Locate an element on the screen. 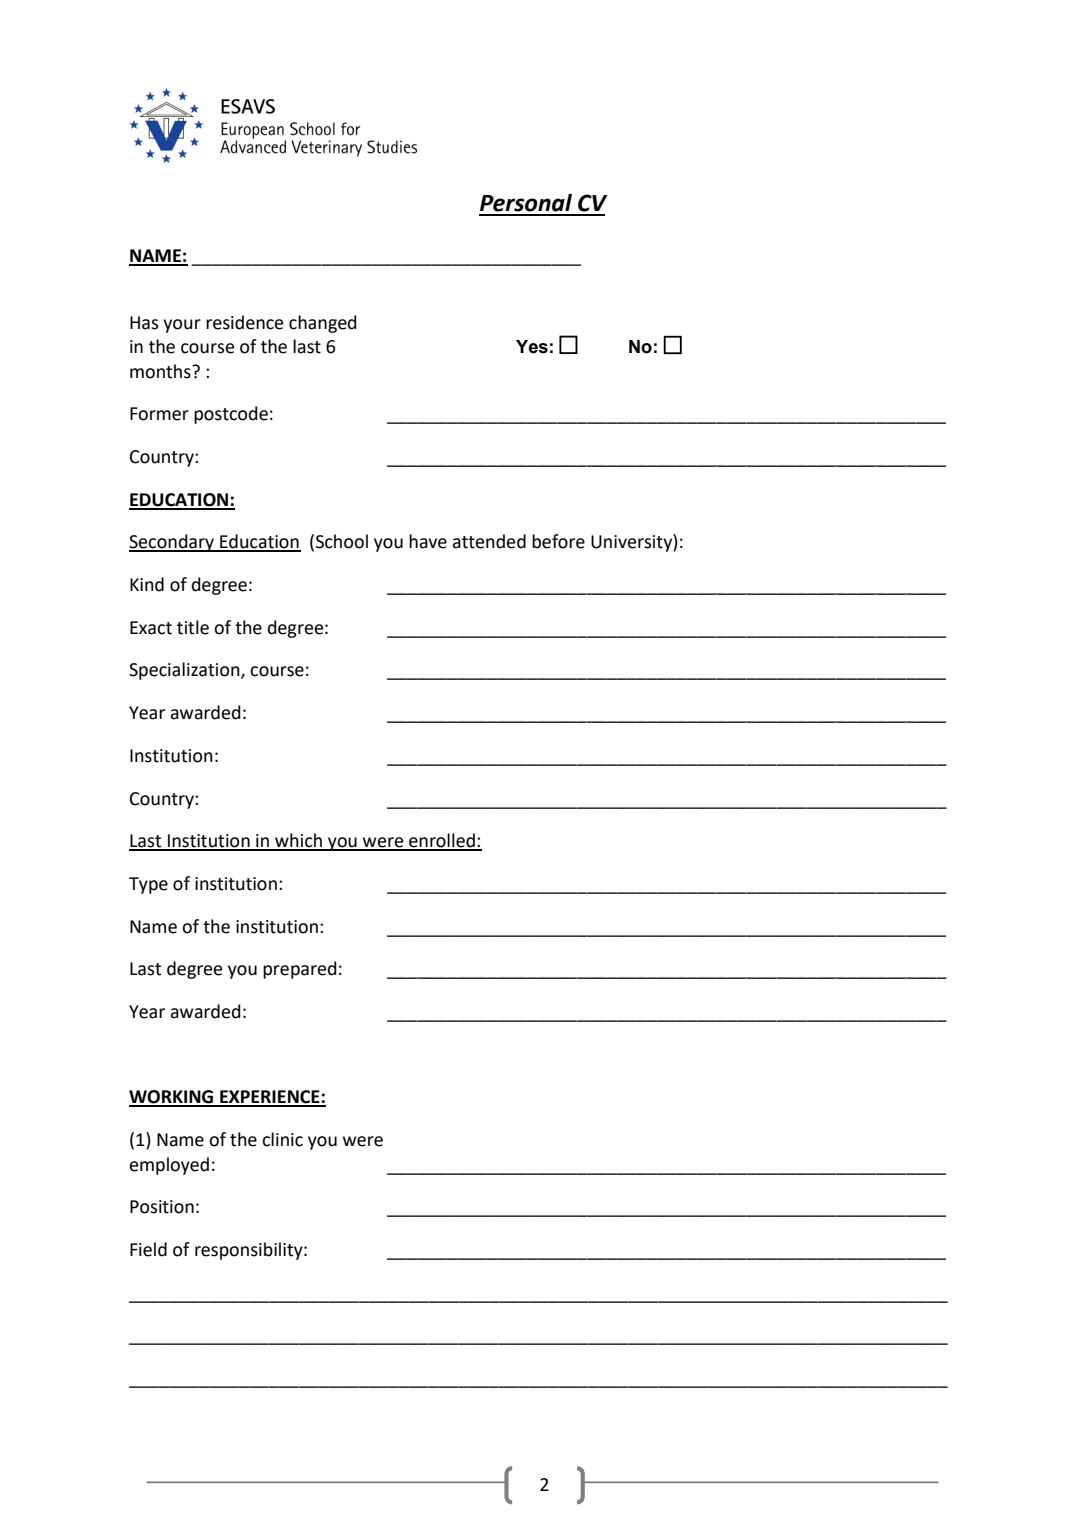 This screenshot has width=1085, height=1534. Position is located at coordinates (162, 1207).
